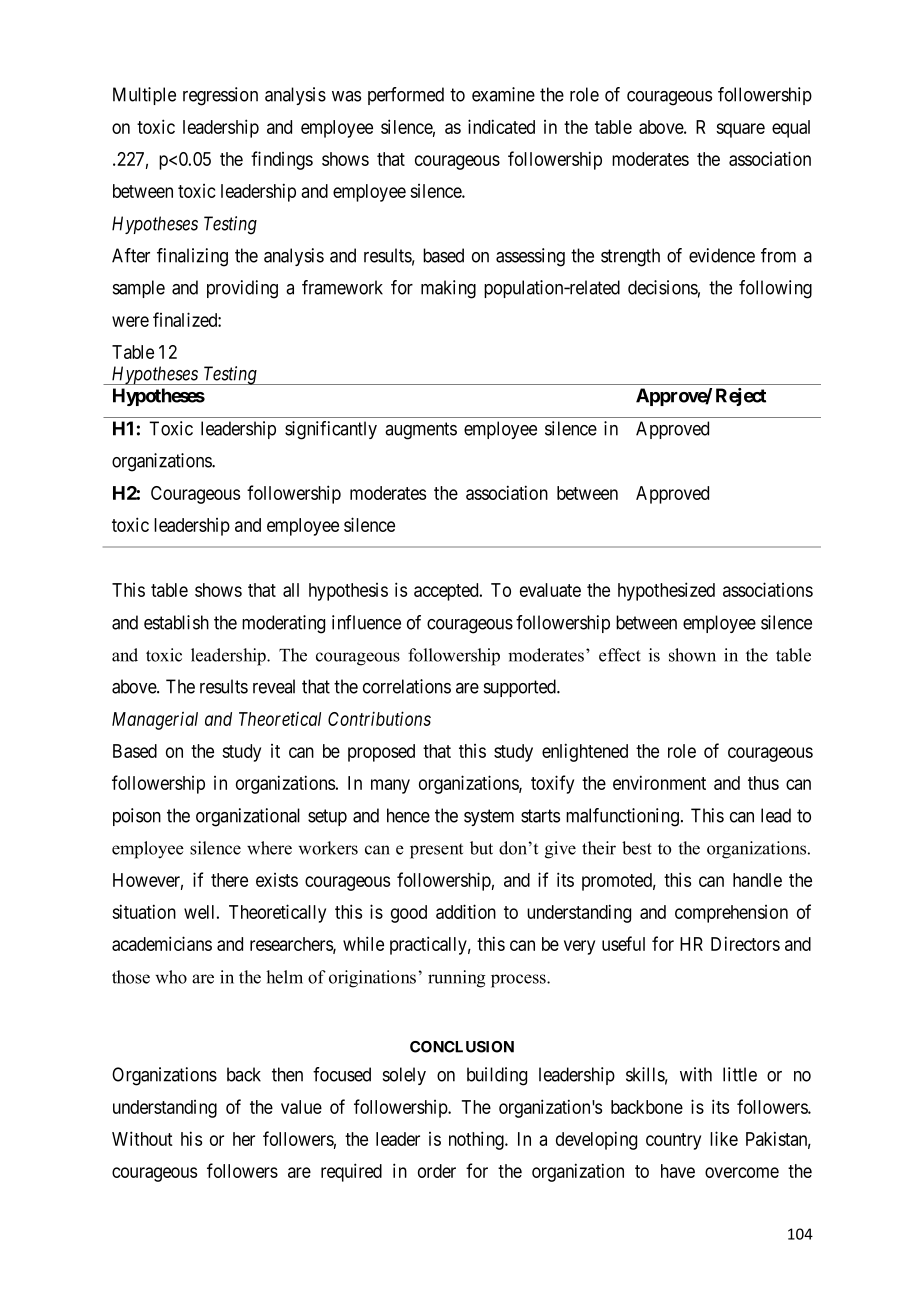 This image has width=924, height=1308. What do you see at coordinates (477, 1140) in the image?
I see `nothing` at bounding box center [477, 1140].
